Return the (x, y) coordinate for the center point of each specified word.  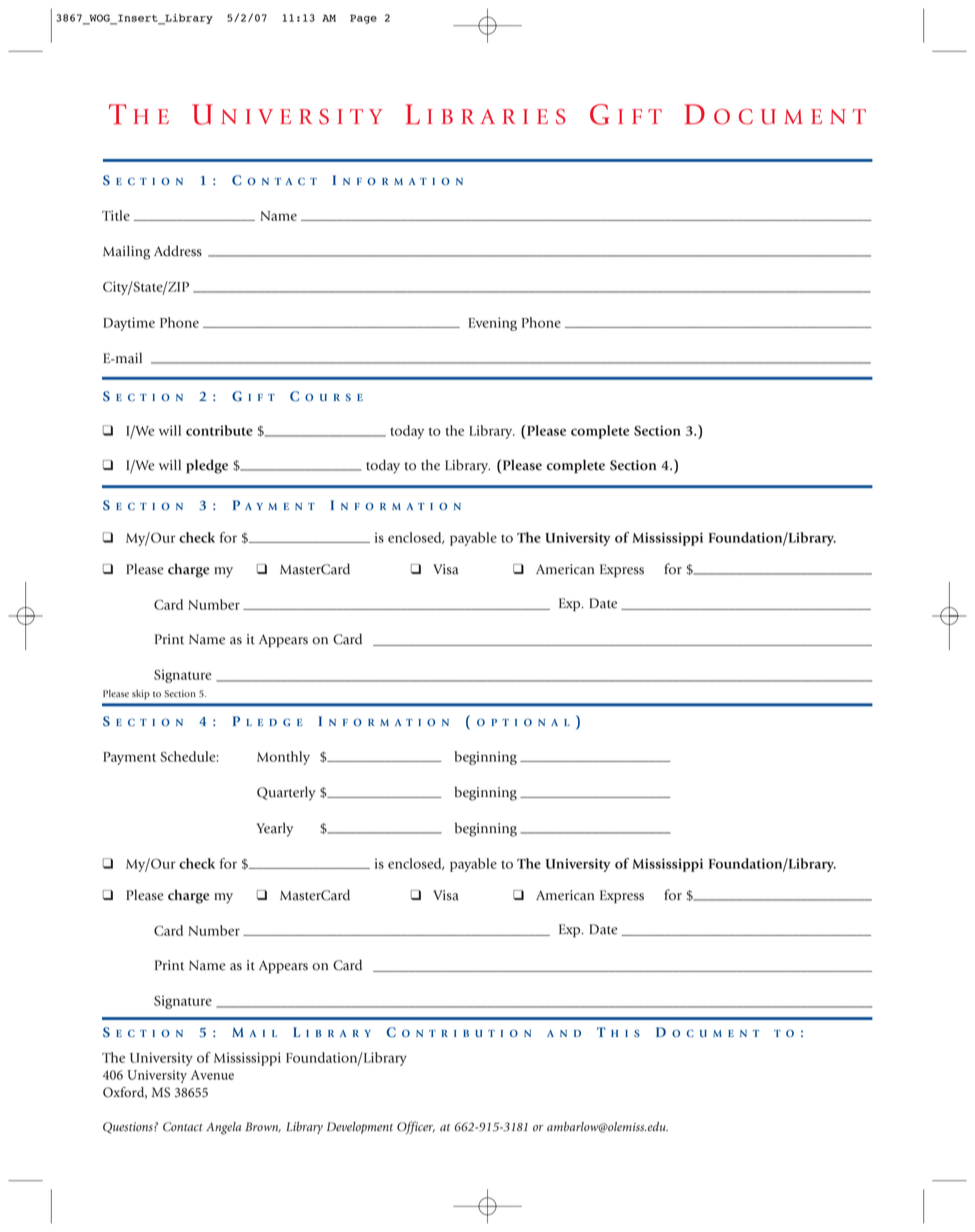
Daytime (129, 324)
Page (363, 19)
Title (116, 215)
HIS (625, 1033)
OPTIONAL (523, 722)
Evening (493, 324)
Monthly (283, 758)
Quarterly (286, 793)
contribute (219, 430)
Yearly (274, 829)
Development (360, 1128)
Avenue (212, 1075)
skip (141, 695)
